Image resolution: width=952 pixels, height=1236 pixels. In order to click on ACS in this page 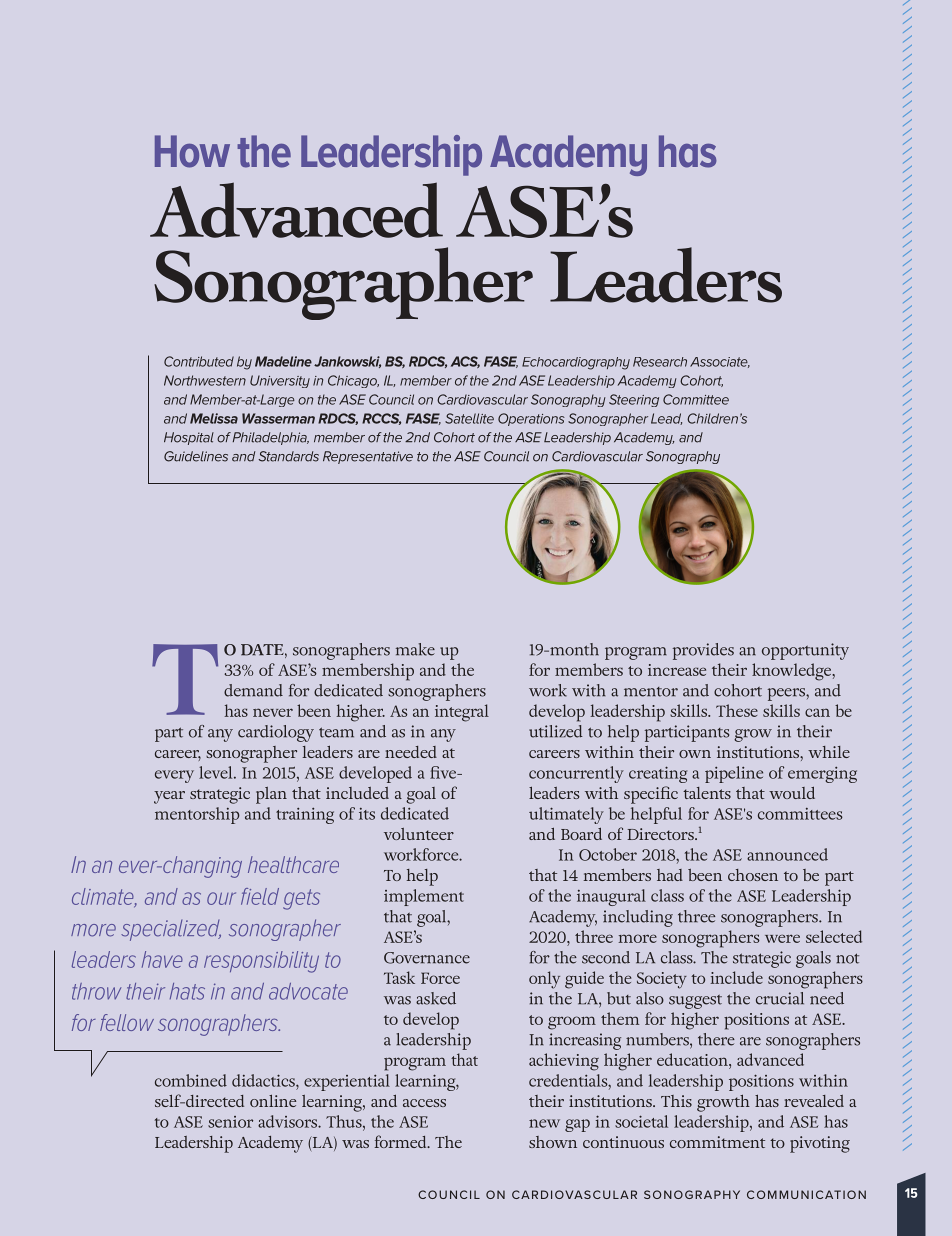, I will do `click(465, 362)`.
